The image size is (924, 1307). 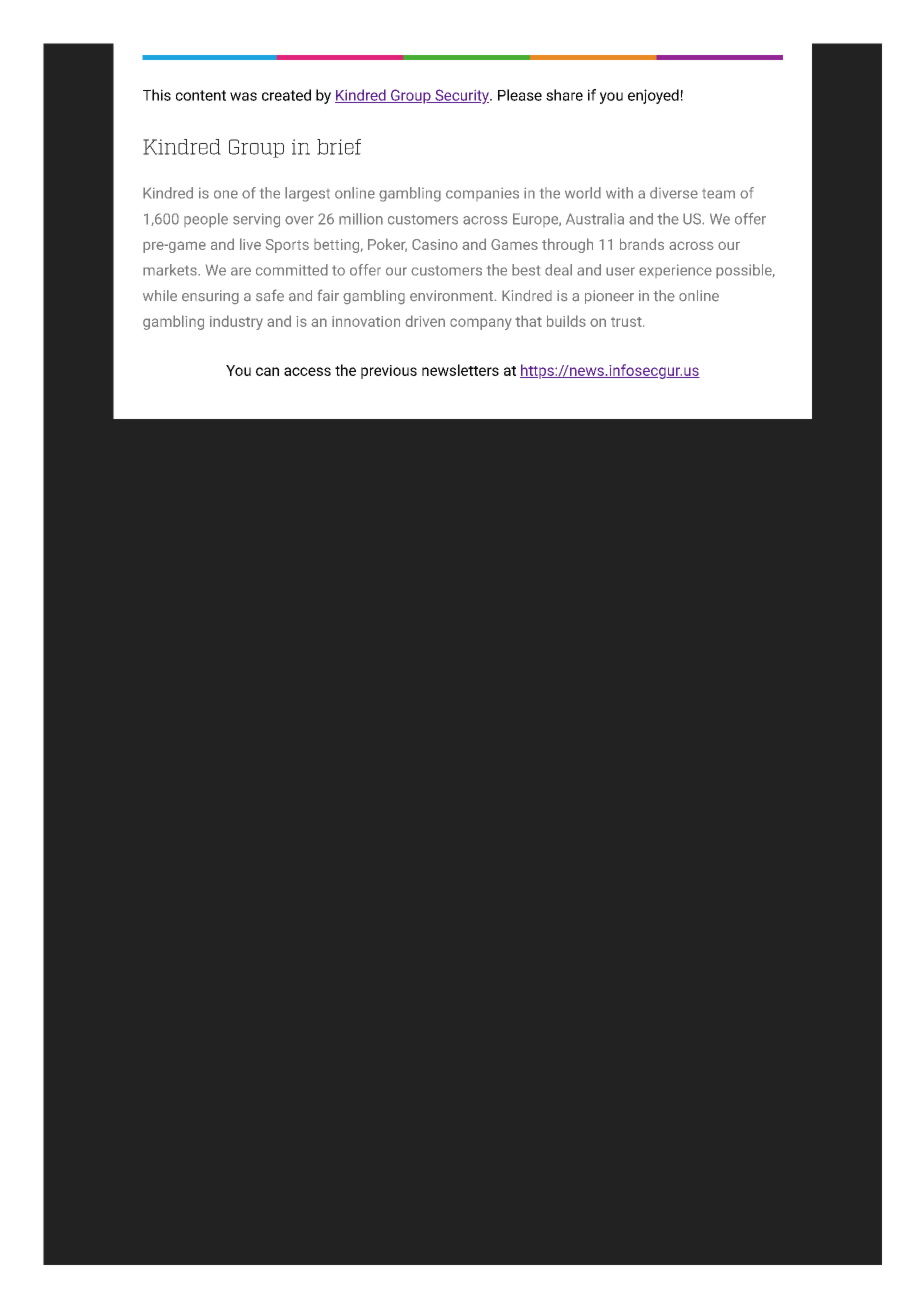 I want to click on environment, so click(x=452, y=296).
